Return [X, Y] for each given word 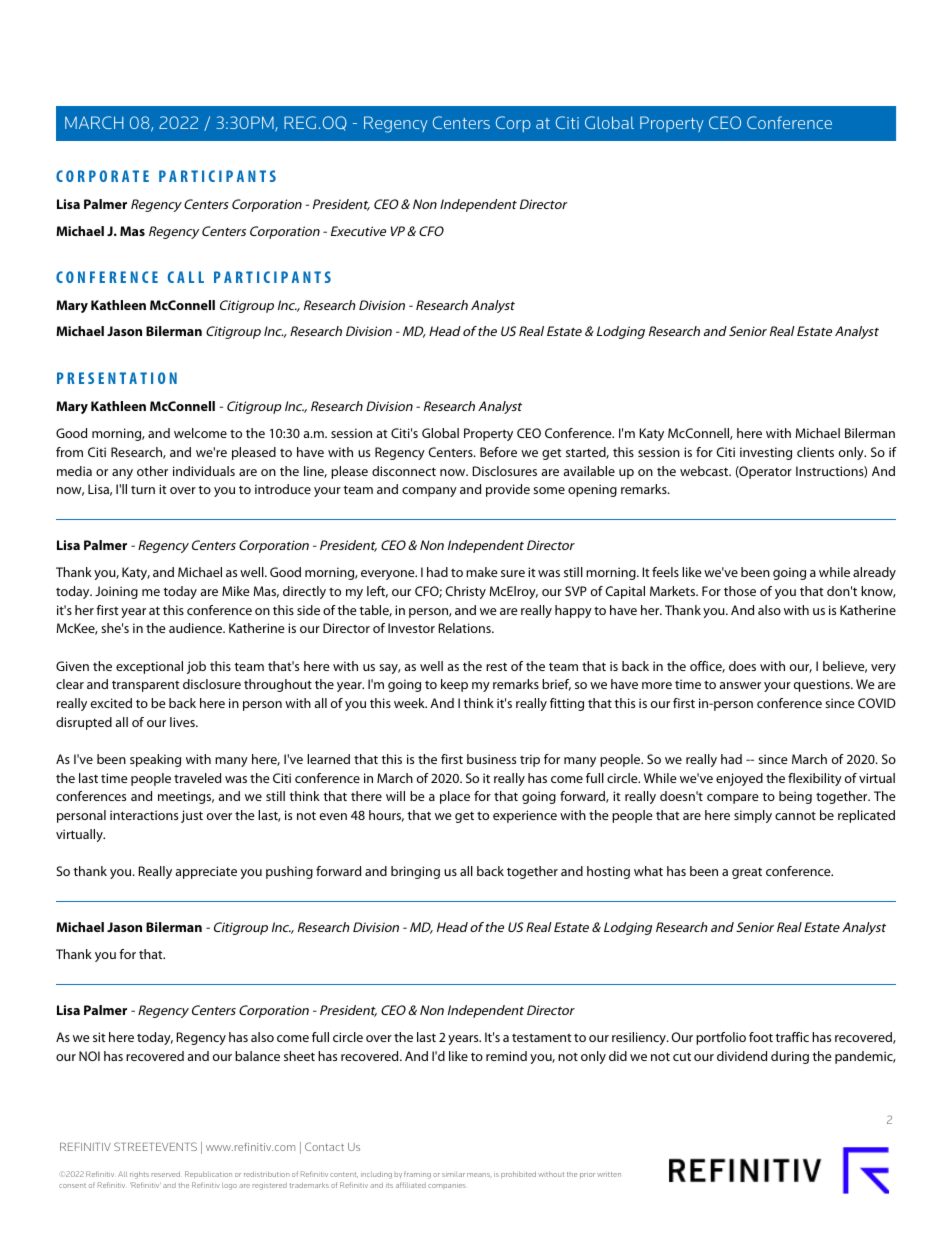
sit [99, 1037]
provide [508, 490]
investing [766, 453]
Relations [466, 628]
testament [542, 1037]
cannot [795, 815]
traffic [792, 1037]
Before [498, 452]
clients [815, 452]
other [152, 471]
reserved [166, 1174]
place [455, 797]
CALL [186, 277]
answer [740, 685]
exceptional [149, 667]
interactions [144, 815]
